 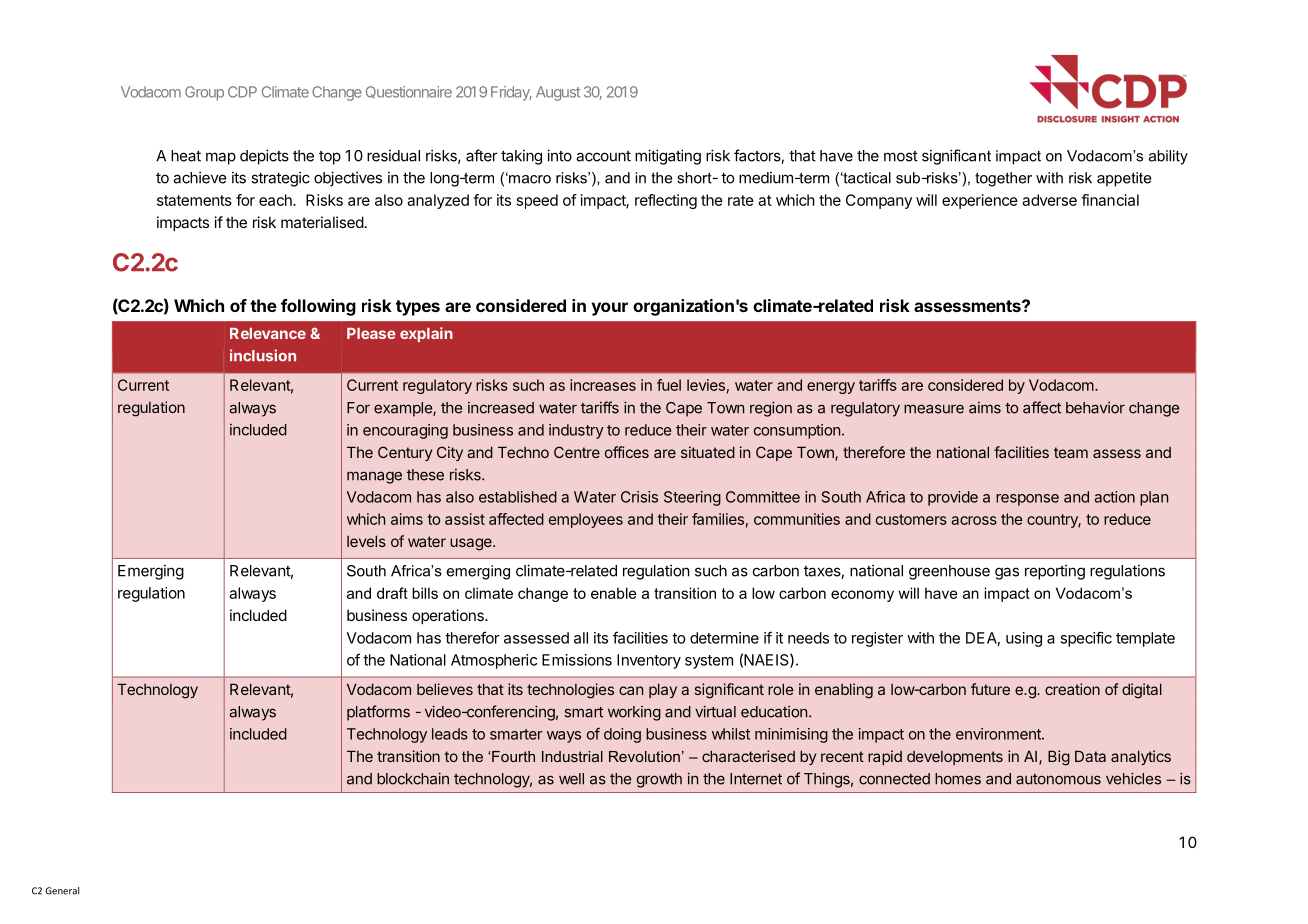 I want to click on most, so click(x=901, y=156).
